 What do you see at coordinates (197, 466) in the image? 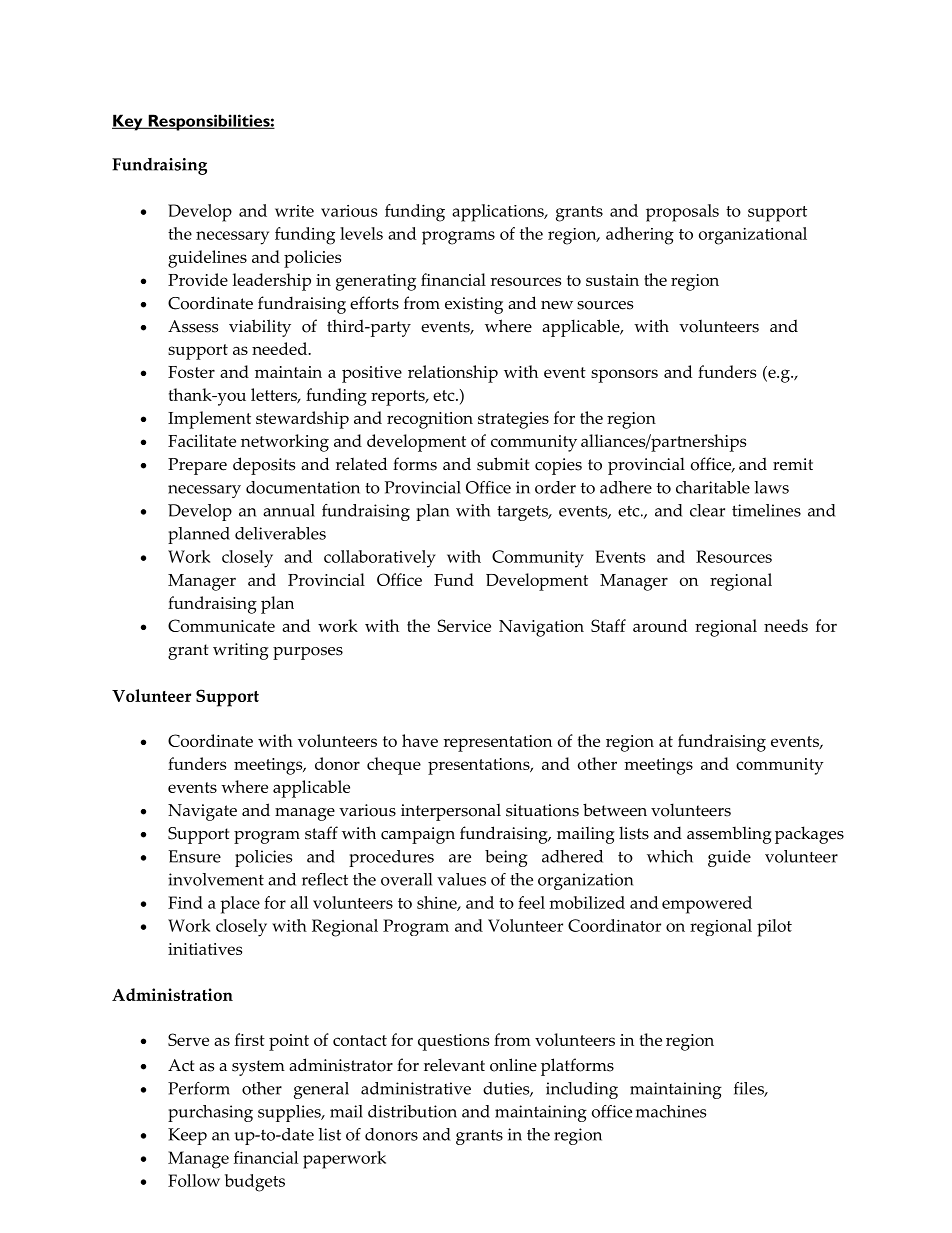
I see `Prepare` at bounding box center [197, 466].
